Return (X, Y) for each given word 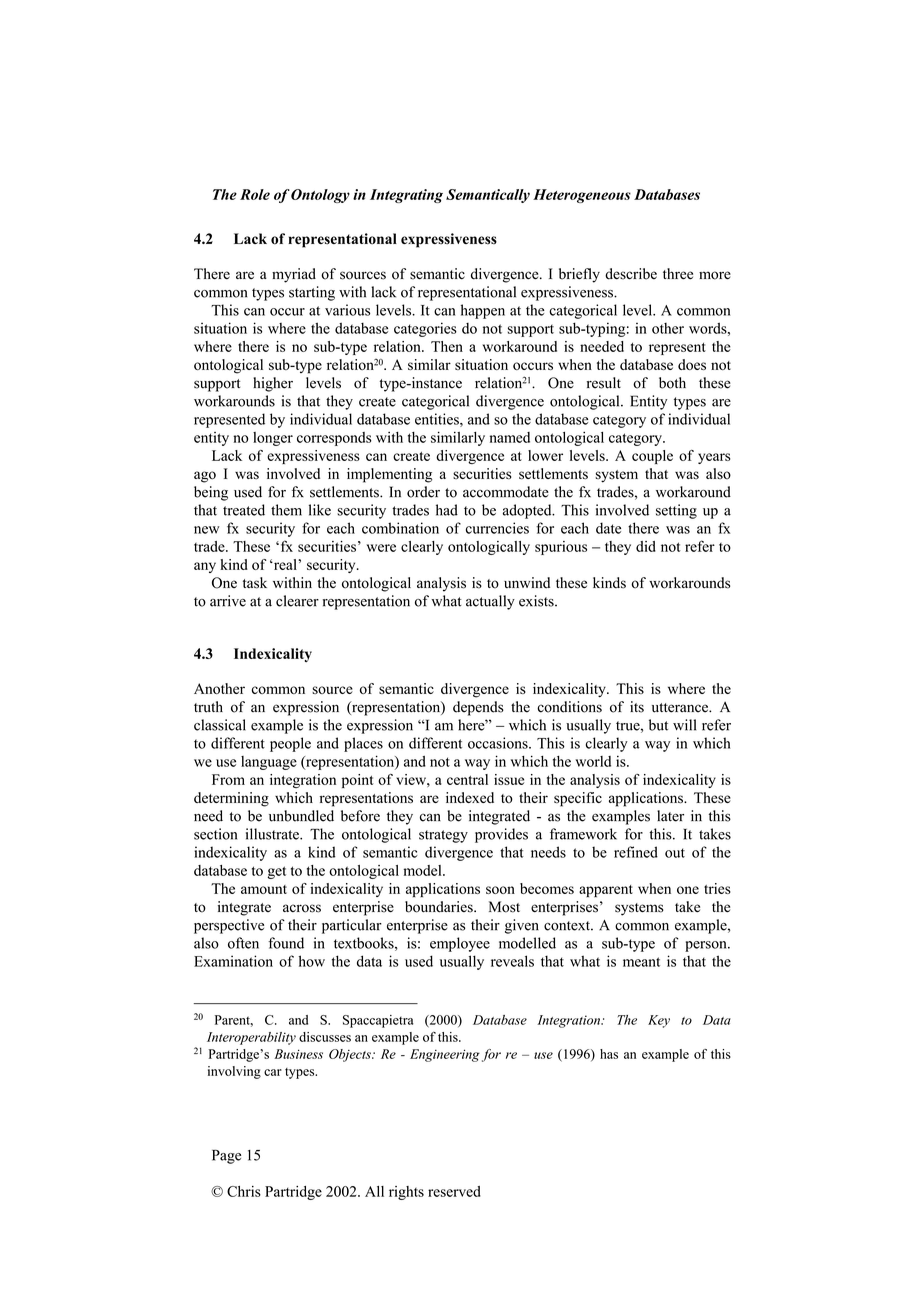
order (423, 492)
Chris (244, 1191)
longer (273, 439)
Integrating (406, 196)
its (637, 707)
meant (641, 962)
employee (460, 944)
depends (478, 708)
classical (220, 725)
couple (652, 457)
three (678, 274)
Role (255, 194)
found (286, 943)
